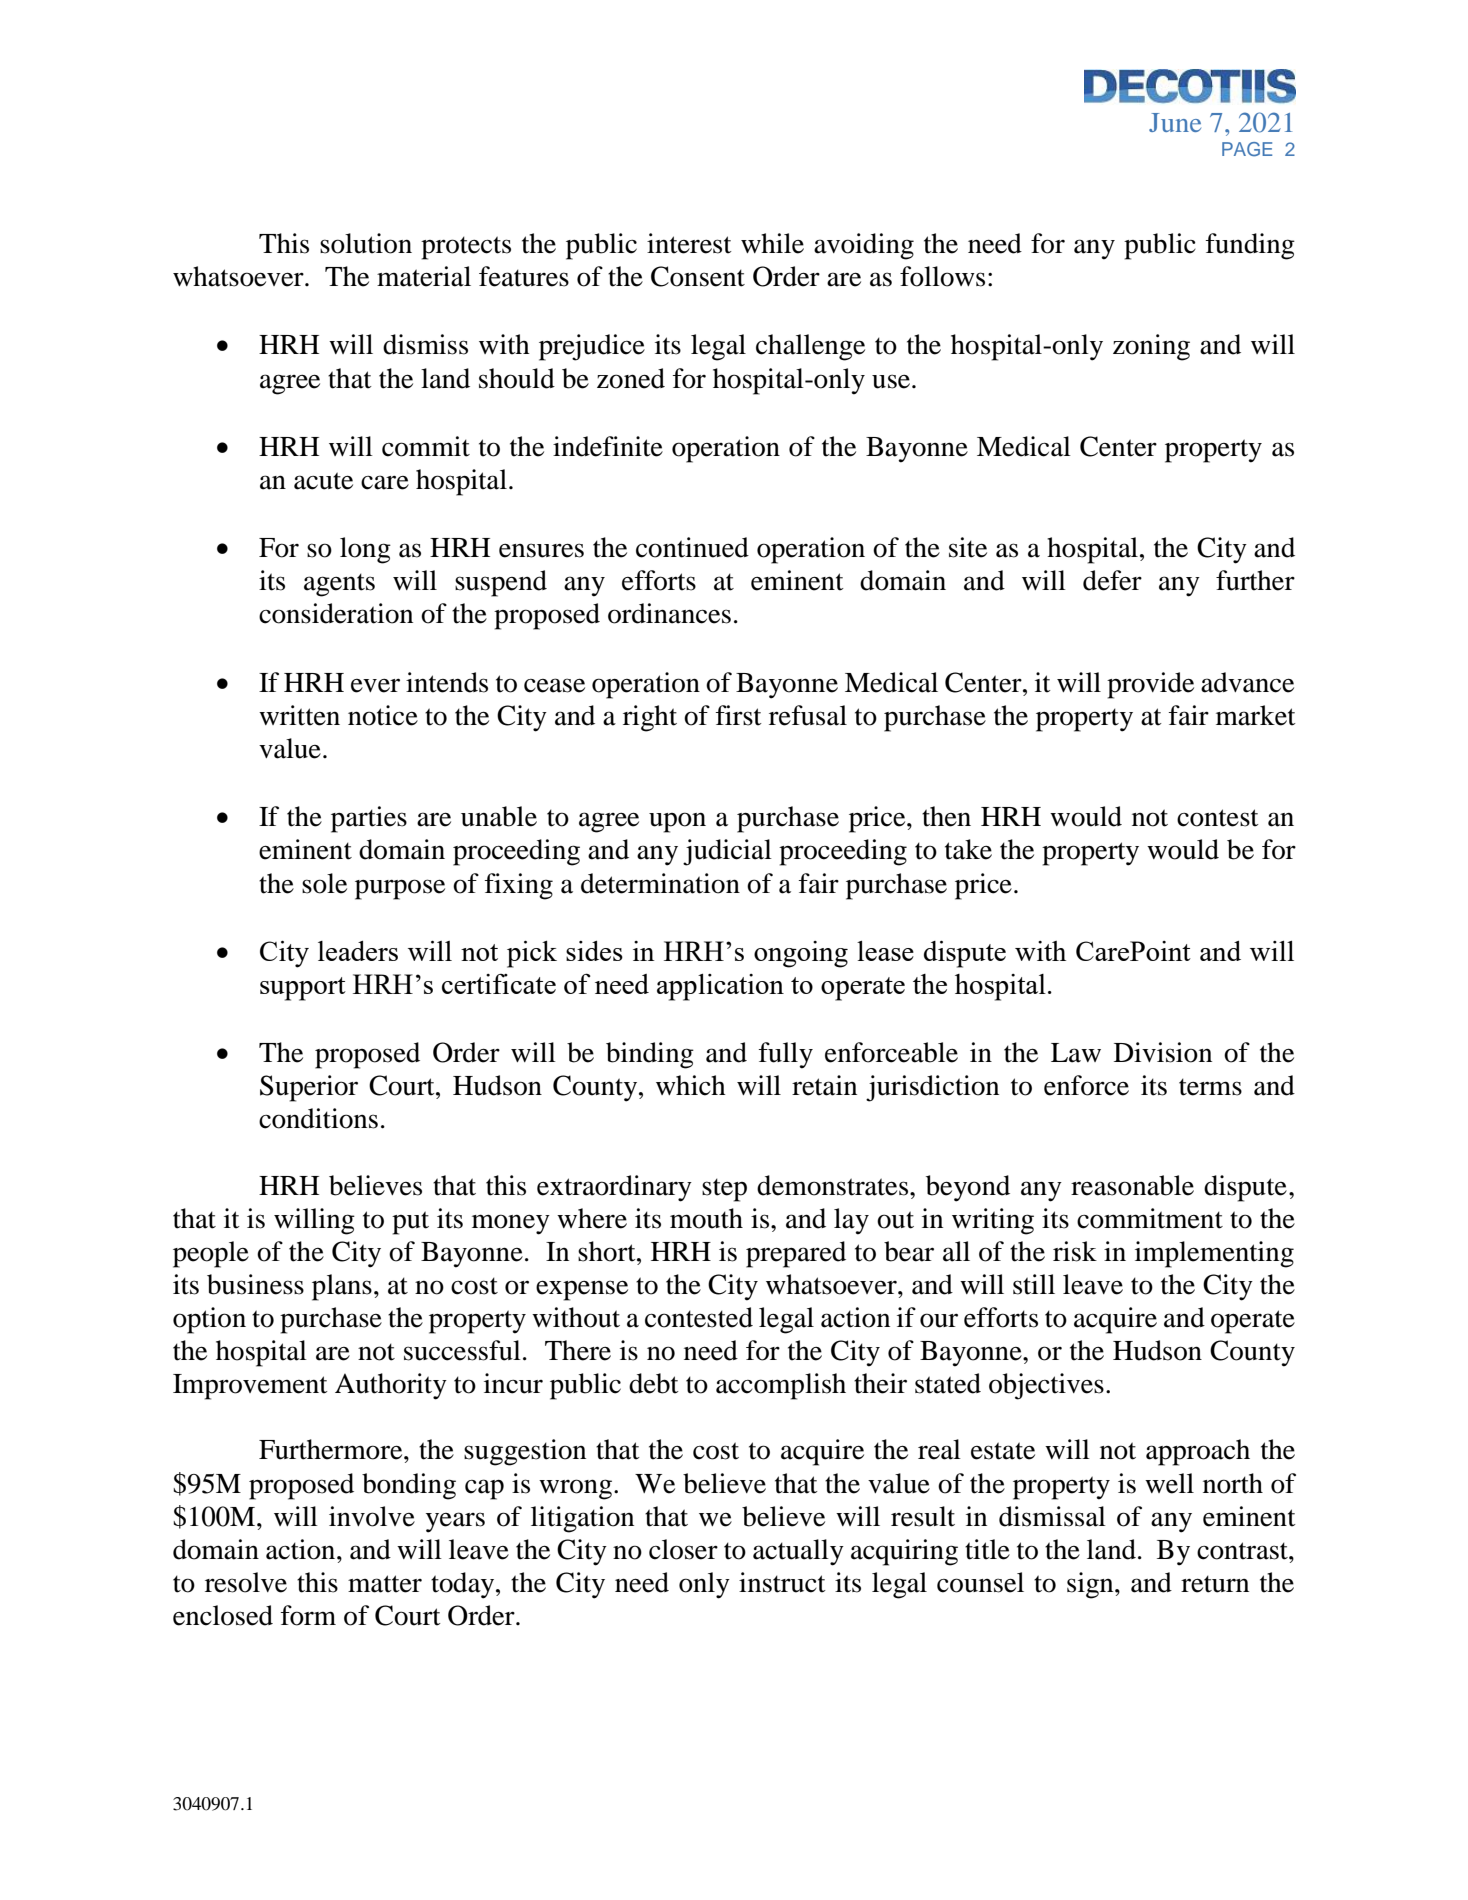 Image resolution: width=1468 pixels, height=1900 pixels. What do you see at coordinates (1175, 122) in the screenshot?
I see `June` at bounding box center [1175, 122].
